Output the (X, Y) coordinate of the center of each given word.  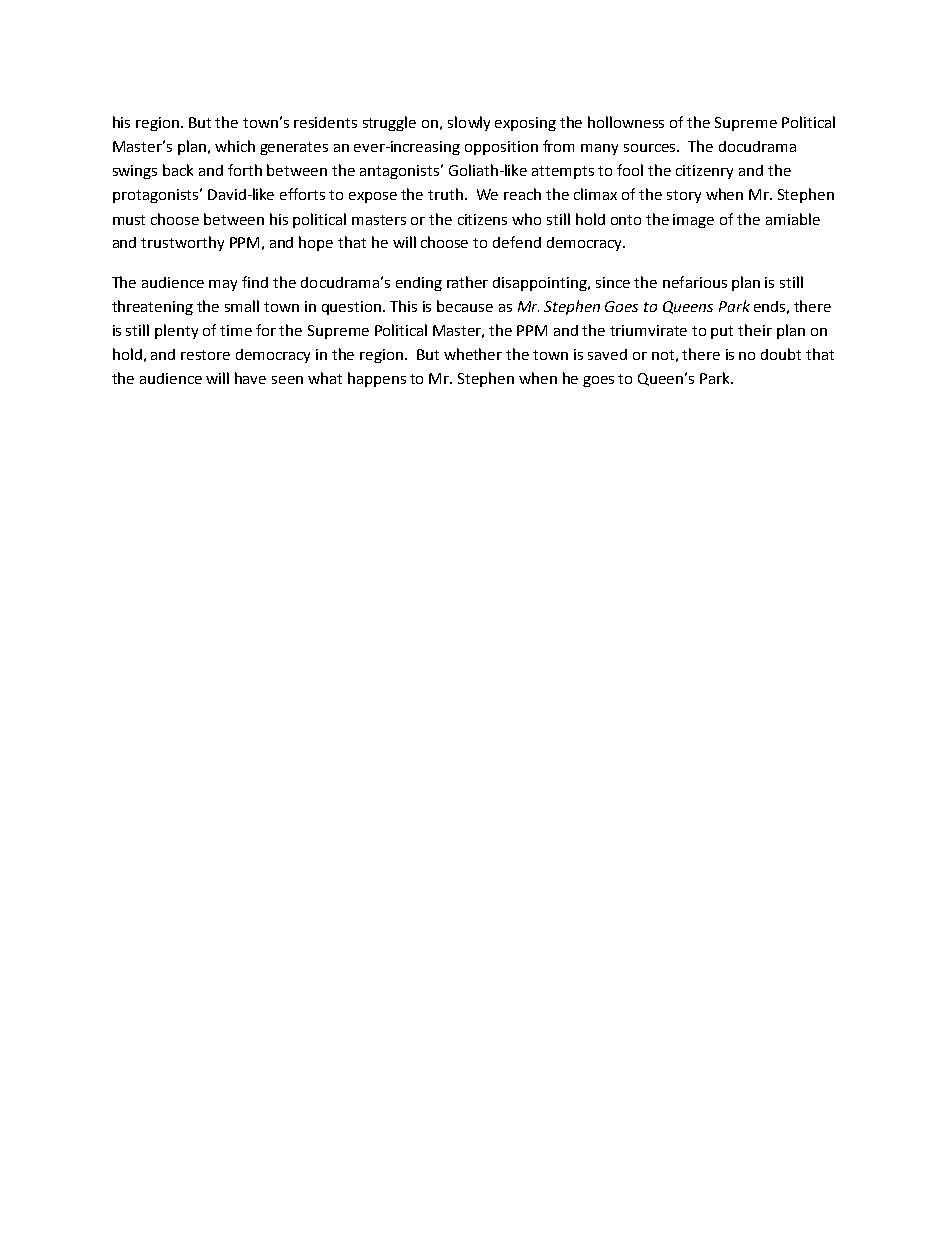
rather (467, 282)
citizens (482, 219)
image (693, 221)
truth (445, 194)
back (178, 170)
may (223, 285)
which (235, 146)
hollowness (626, 122)
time (236, 330)
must (129, 220)
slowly (469, 123)
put (722, 332)
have (250, 378)
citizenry (704, 172)
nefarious (695, 282)
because (465, 306)
